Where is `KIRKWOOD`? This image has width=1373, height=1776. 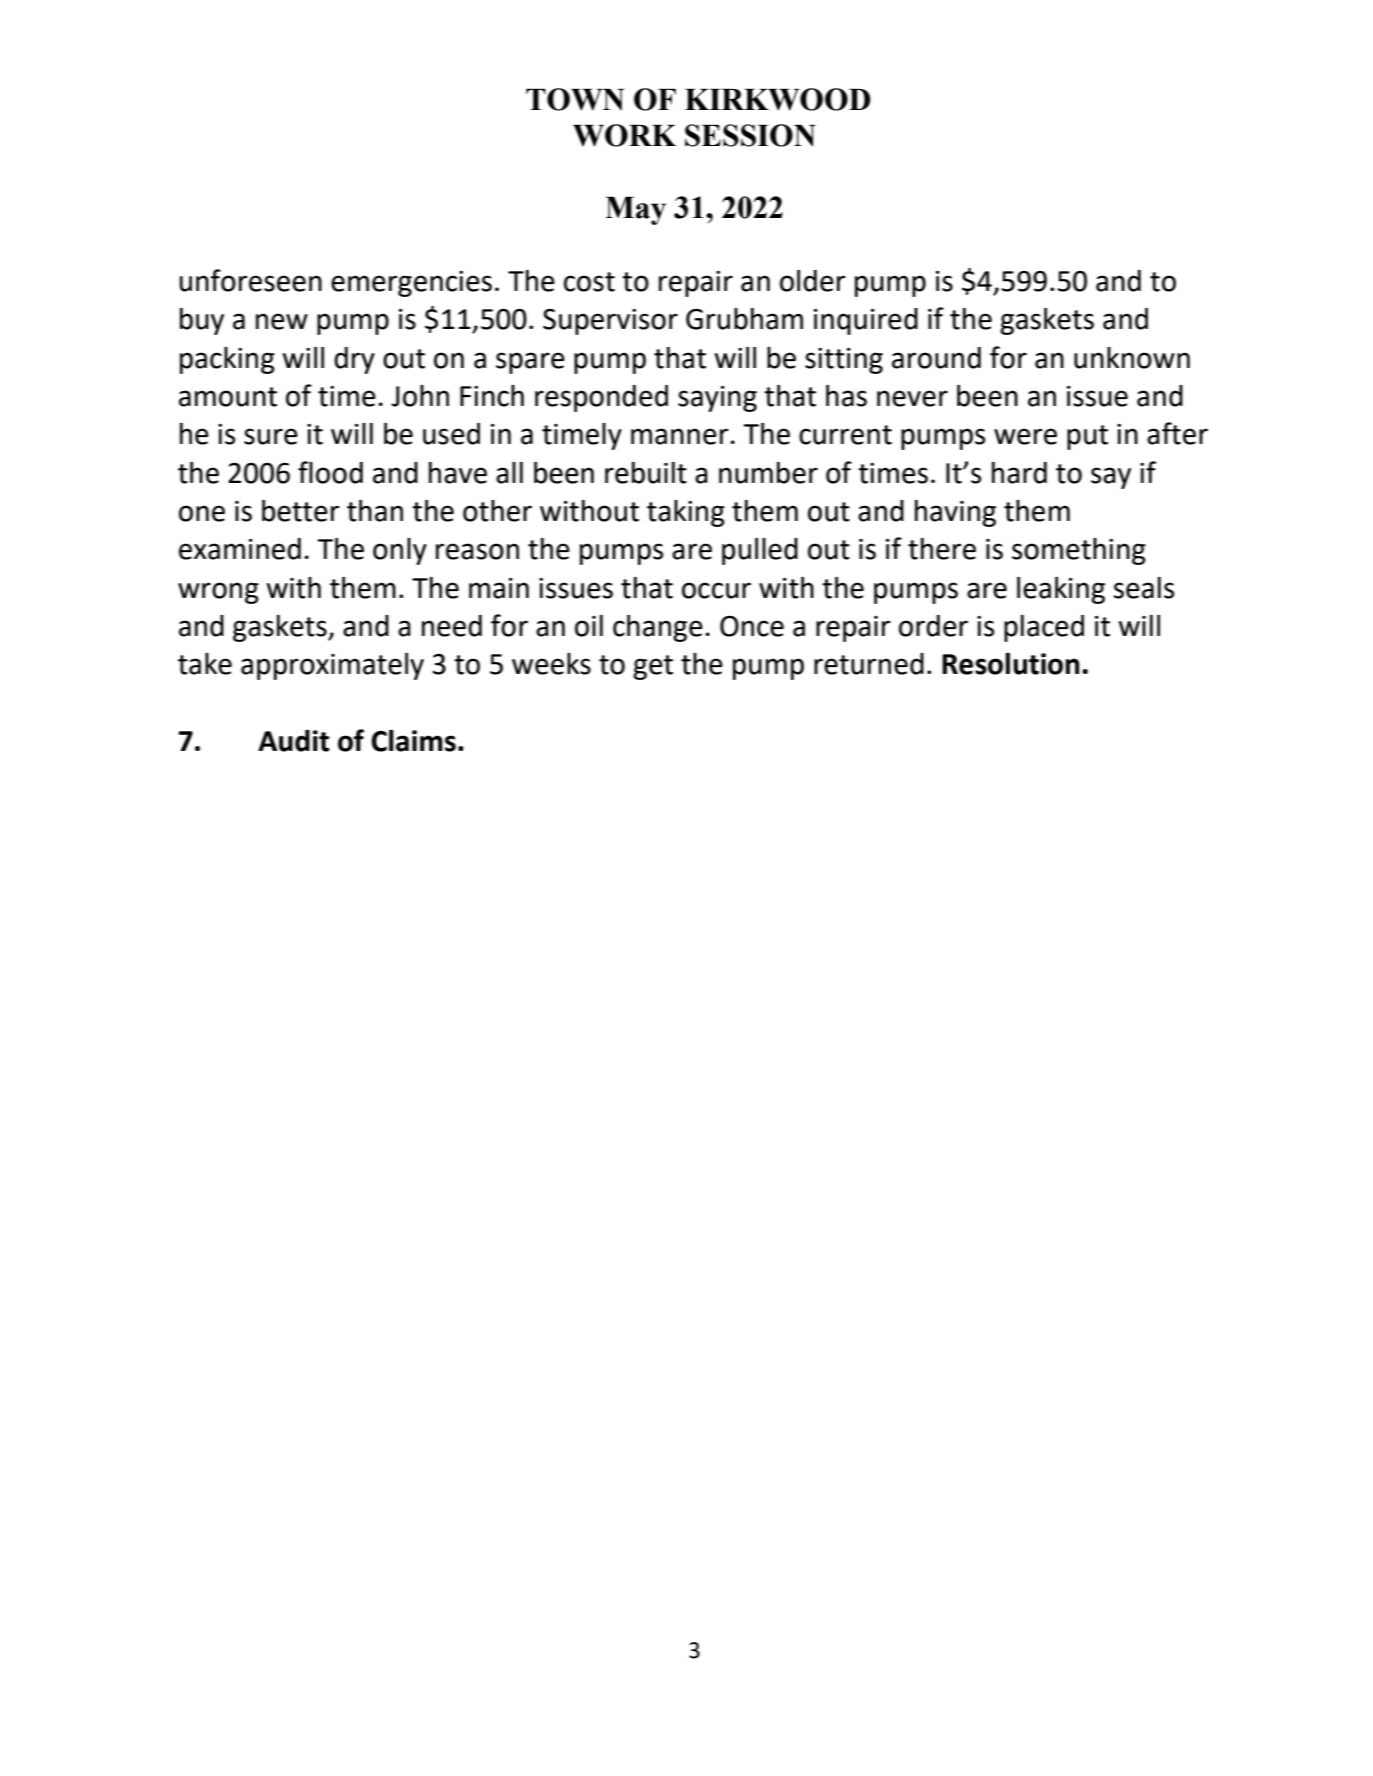
KIRKWOOD is located at coordinates (778, 99).
